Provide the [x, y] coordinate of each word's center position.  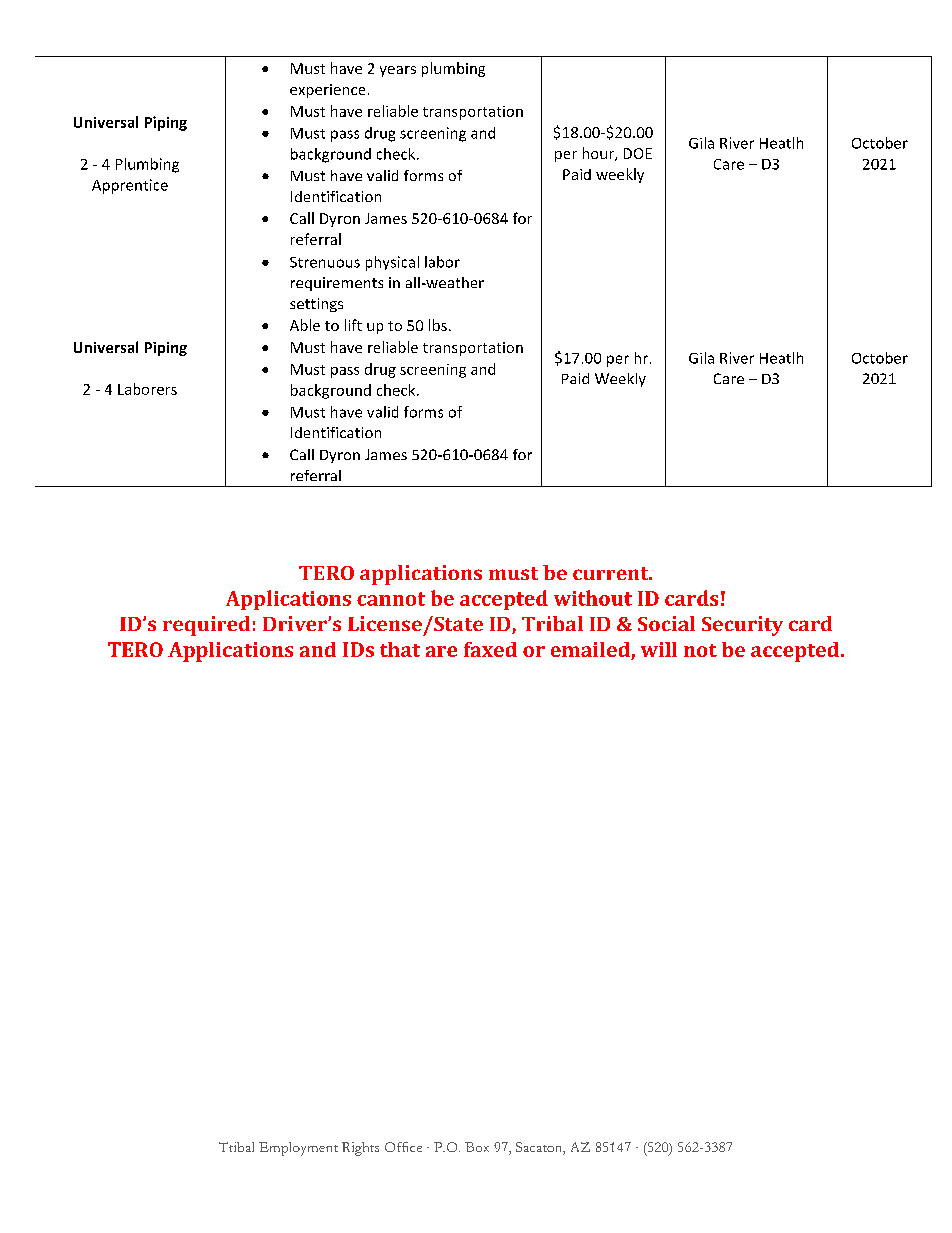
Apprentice [130, 186]
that [400, 649]
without [593, 598]
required [206, 626]
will [659, 649]
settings [316, 305]
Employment [298, 1149]
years [398, 71]
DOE [638, 153]
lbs [438, 325]
